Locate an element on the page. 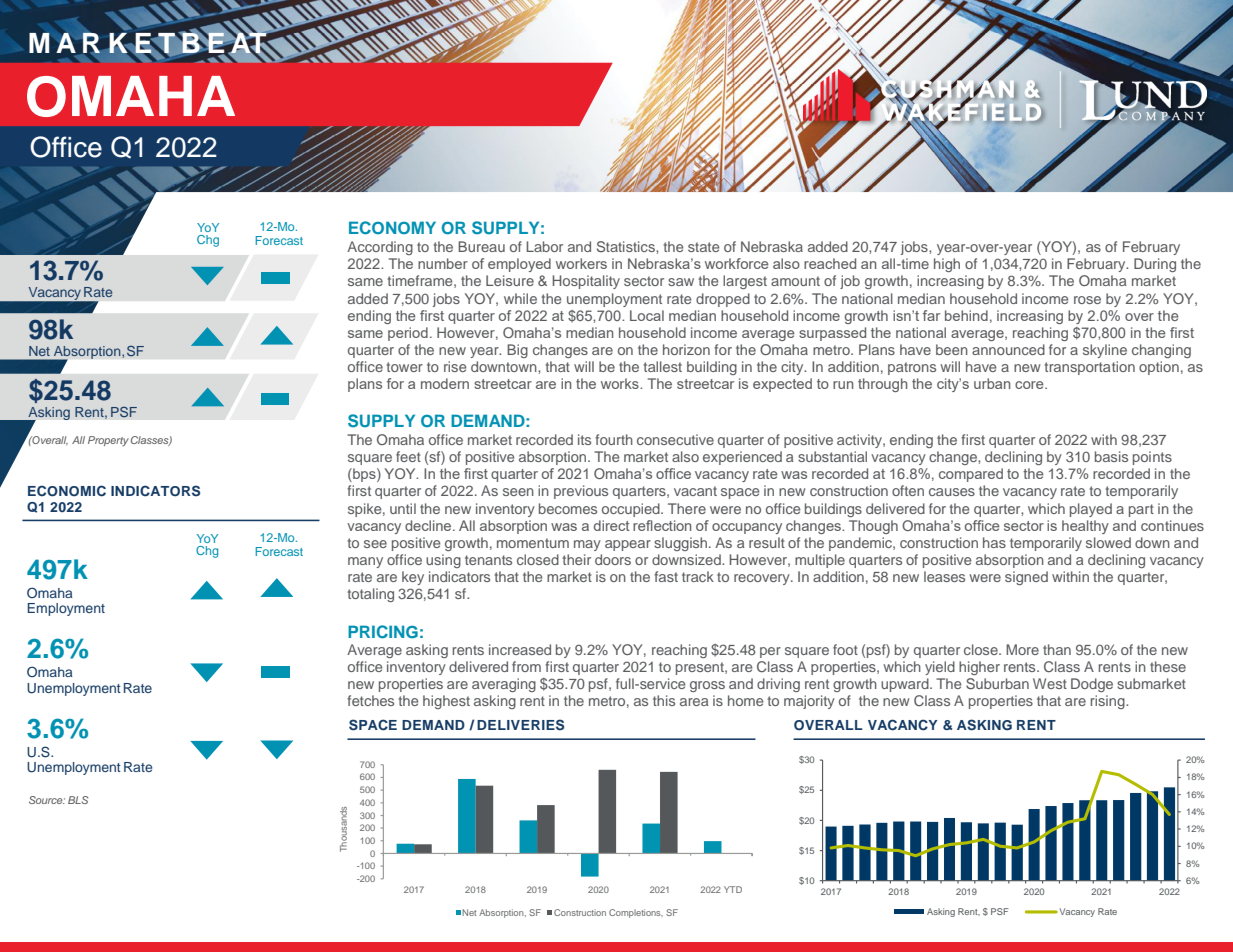  Statistics is located at coordinates (627, 246).
